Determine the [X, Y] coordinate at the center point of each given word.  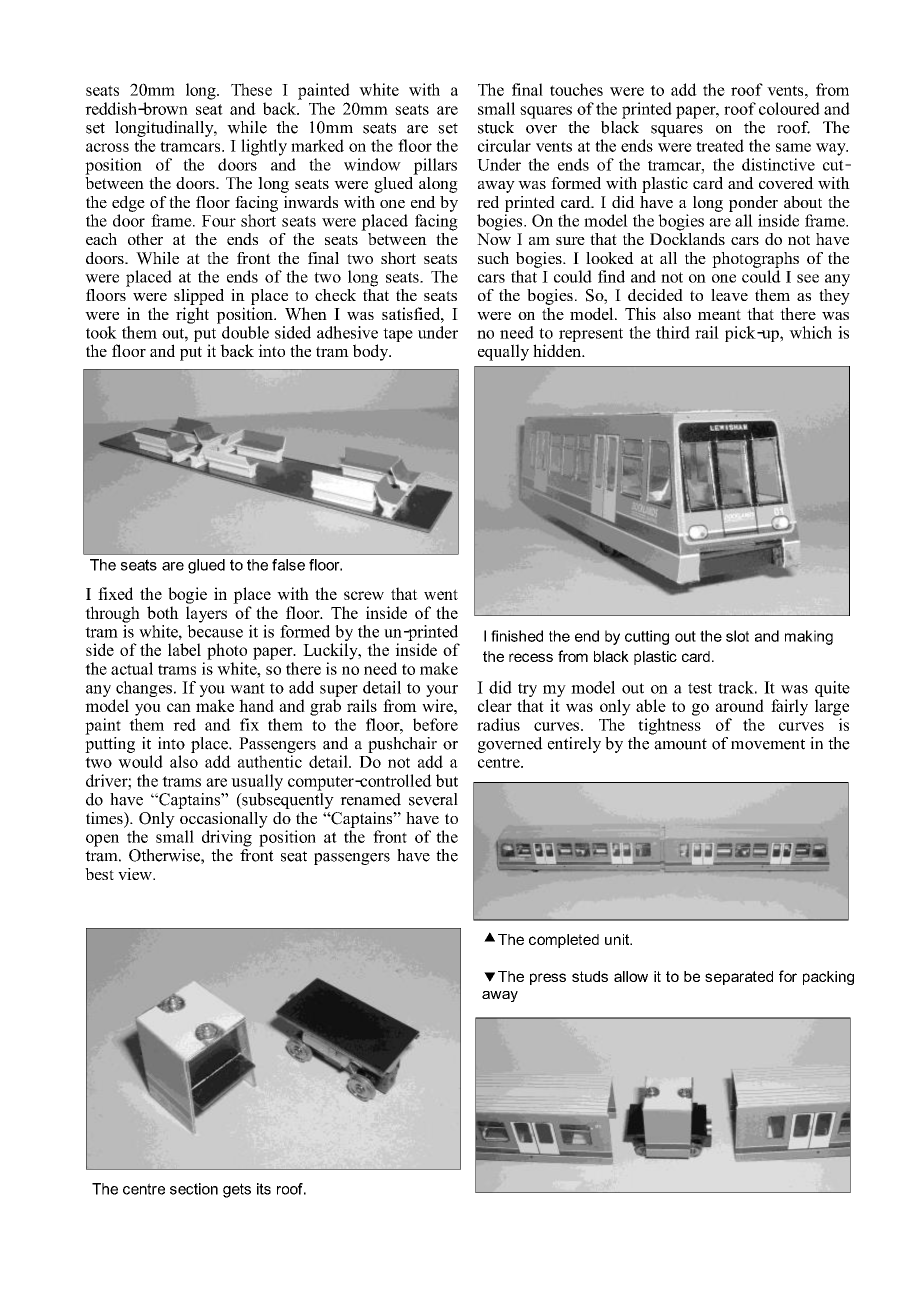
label [184, 649]
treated [720, 145]
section [194, 1189]
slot [737, 636]
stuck [496, 127]
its [264, 1189]
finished [517, 636]
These [251, 89]
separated [739, 978]
